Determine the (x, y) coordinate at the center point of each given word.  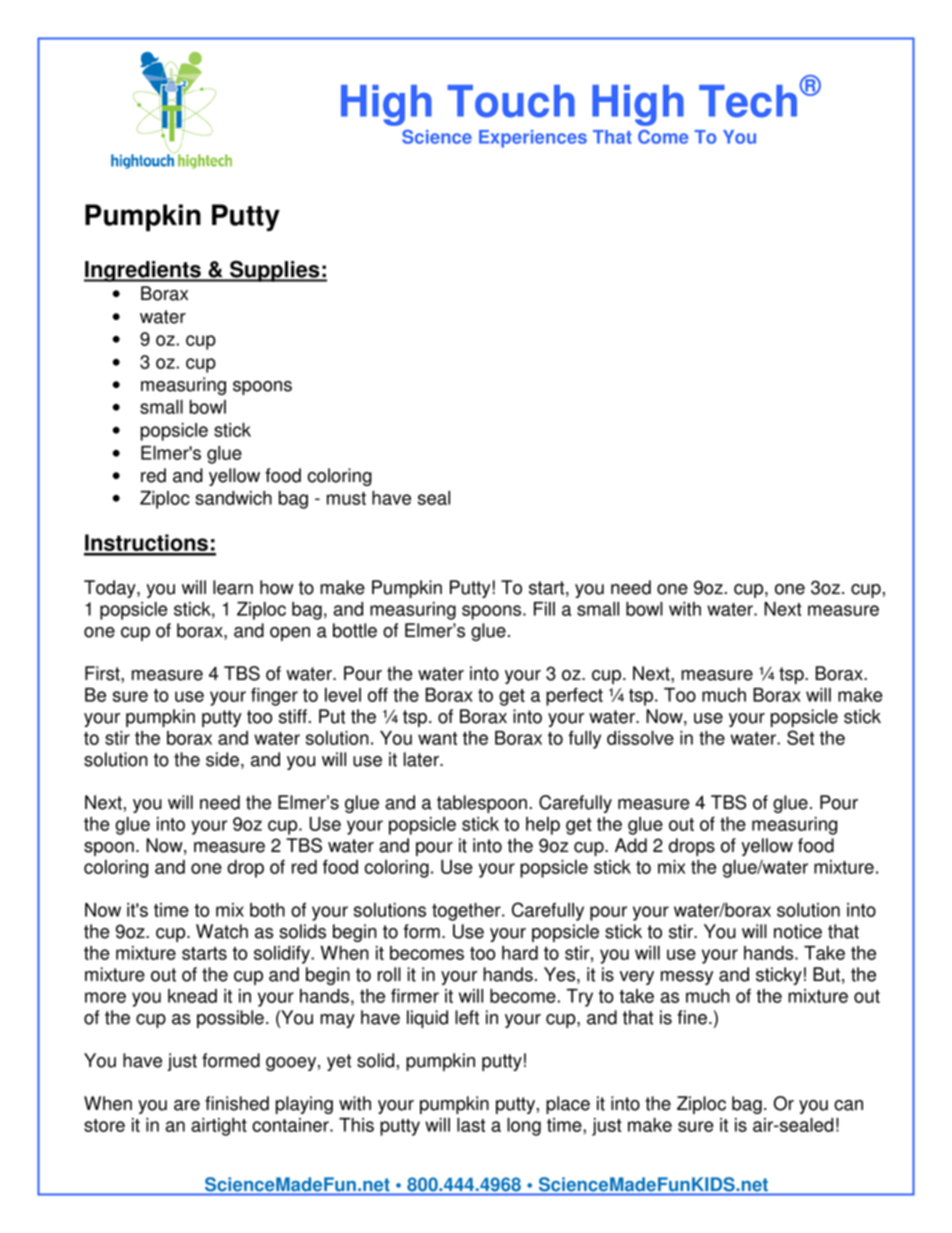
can (848, 1105)
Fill (544, 609)
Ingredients (143, 271)
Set (800, 737)
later (422, 759)
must (346, 498)
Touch (511, 101)
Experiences (533, 139)
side (222, 759)
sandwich (233, 498)
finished (237, 1103)
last (471, 1125)
